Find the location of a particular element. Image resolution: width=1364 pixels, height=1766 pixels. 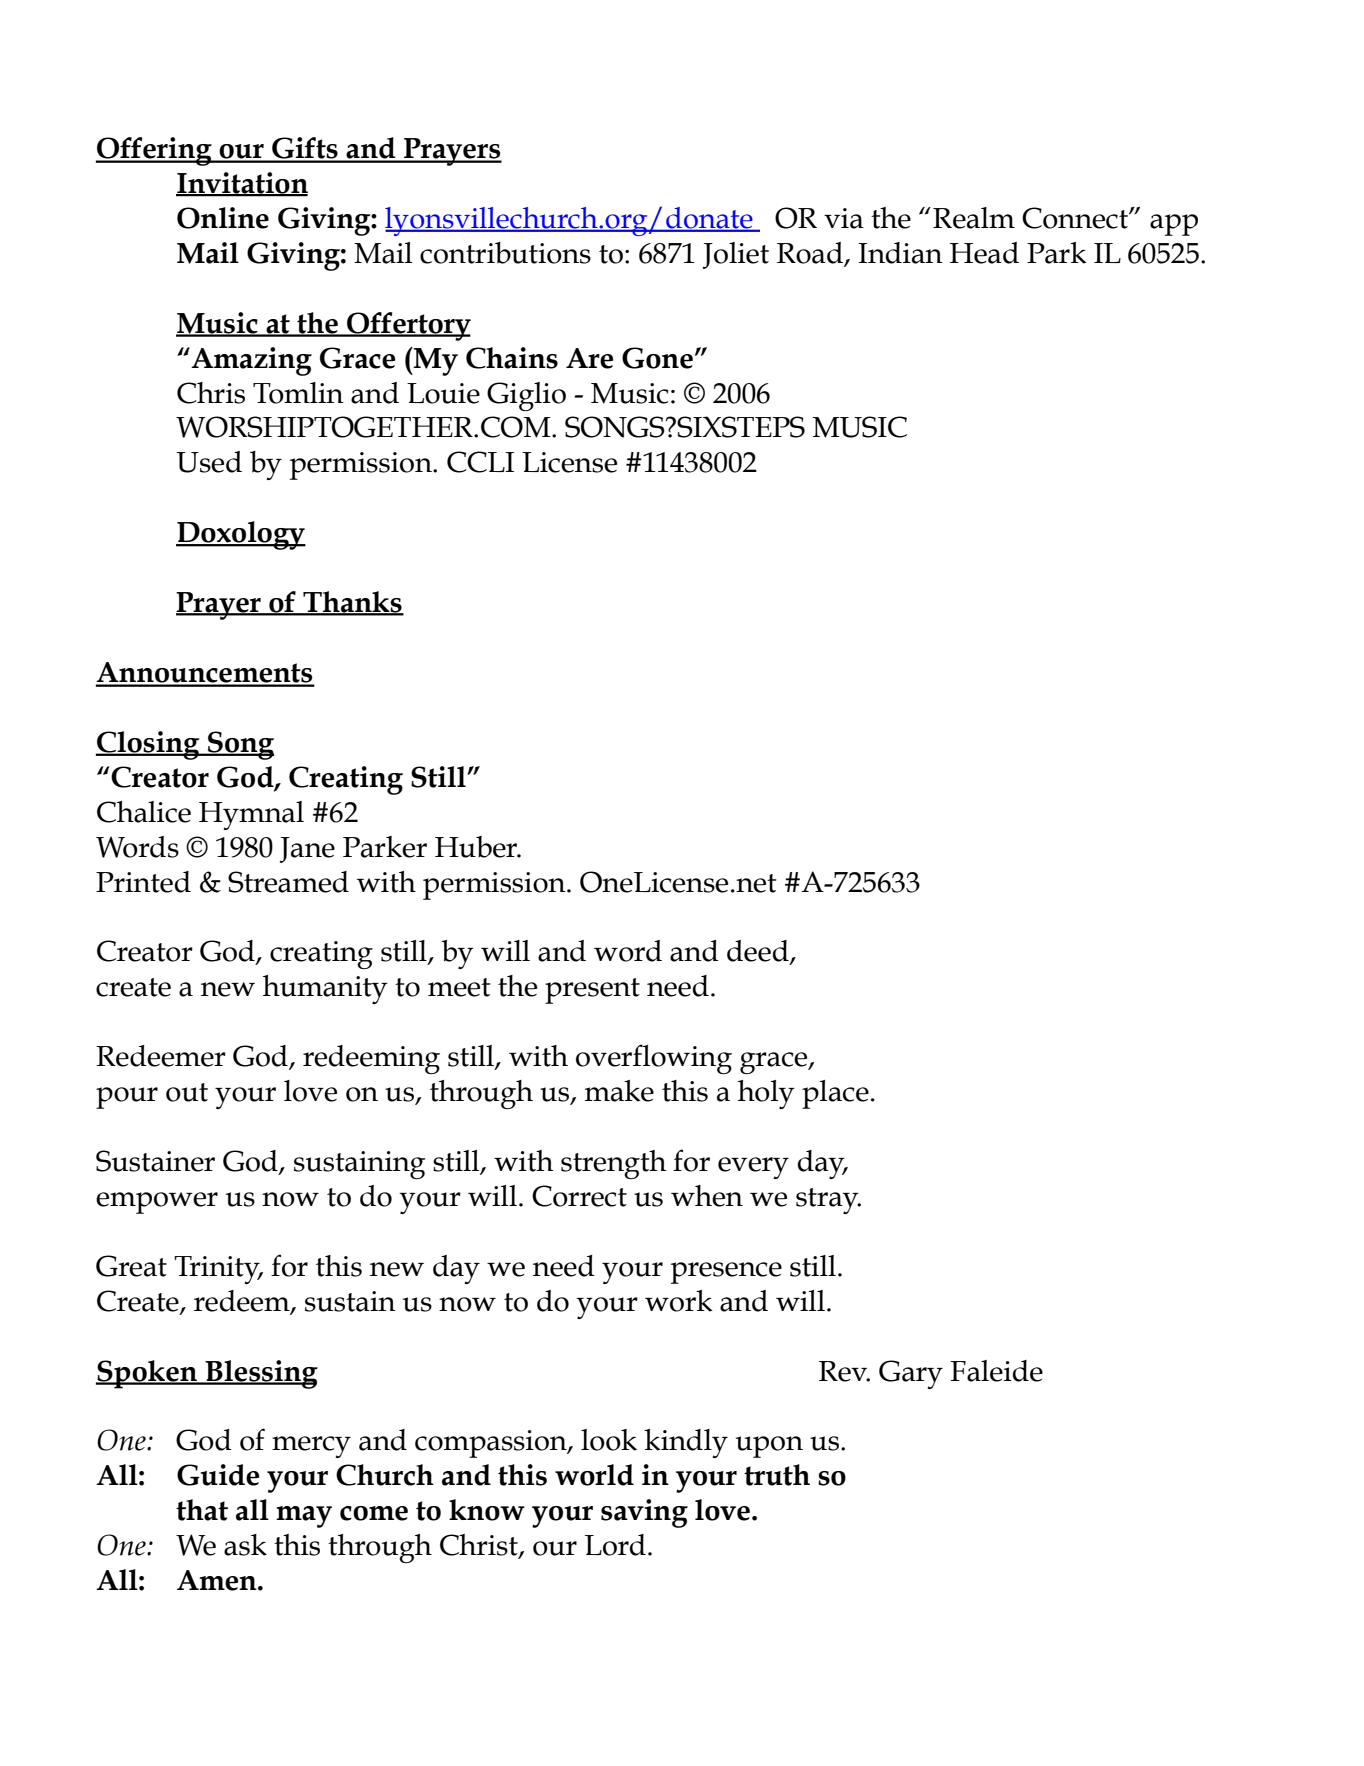

empower is located at coordinates (157, 1203).
